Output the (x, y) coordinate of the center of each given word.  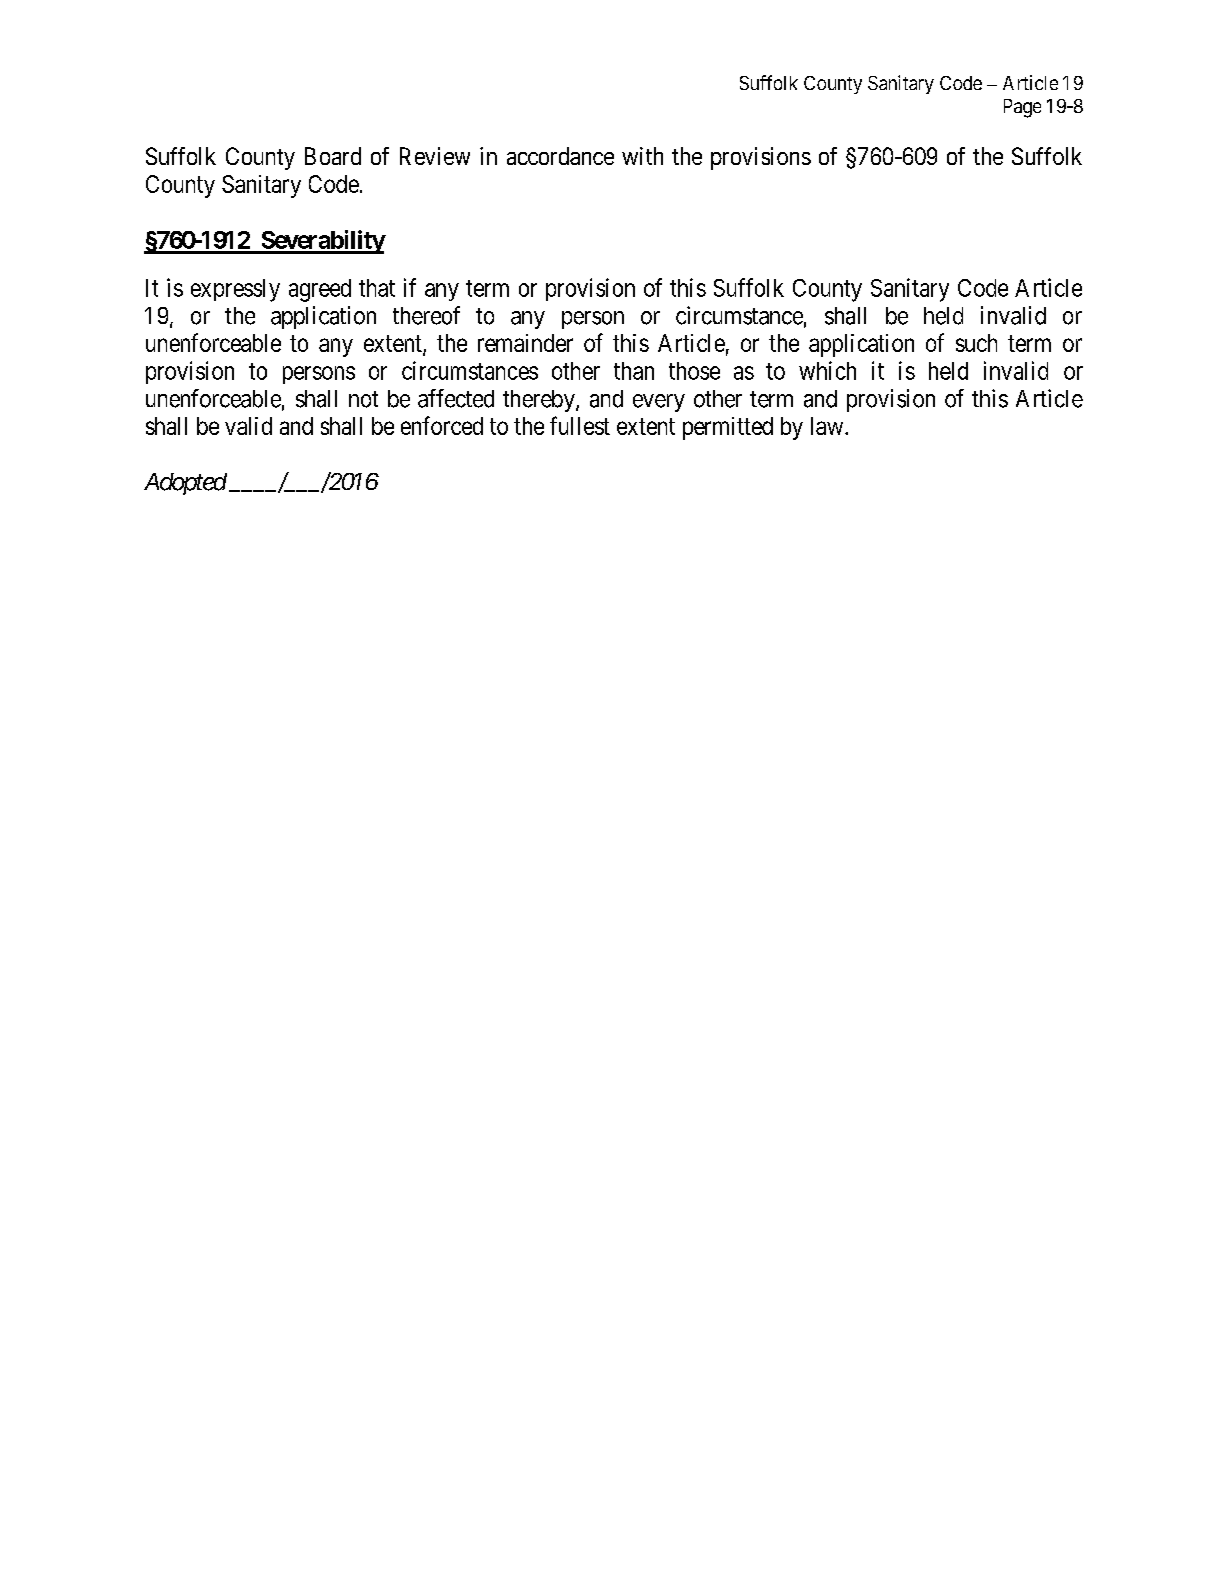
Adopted (185, 484)
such (976, 343)
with (642, 156)
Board (333, 156)
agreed (320, 290)
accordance (560, 156)
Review (435, 156)
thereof (426, 315)
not (363, 399)
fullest (580, 425)
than (634, 371)
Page (1022, 108)
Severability (322, 242)
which (827, 370)
